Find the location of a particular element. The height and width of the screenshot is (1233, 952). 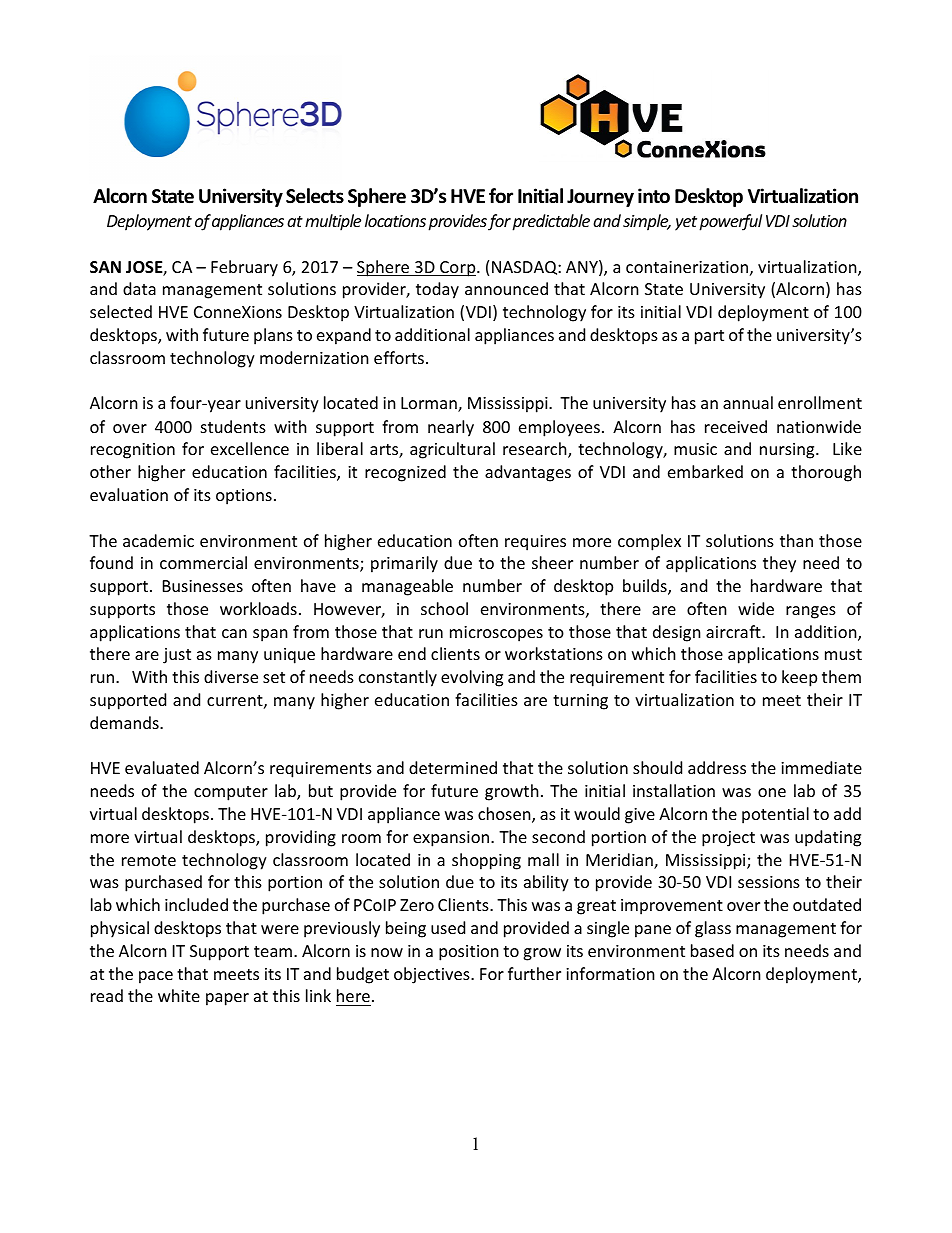

agricultural is located at coordinates (452, 450).
